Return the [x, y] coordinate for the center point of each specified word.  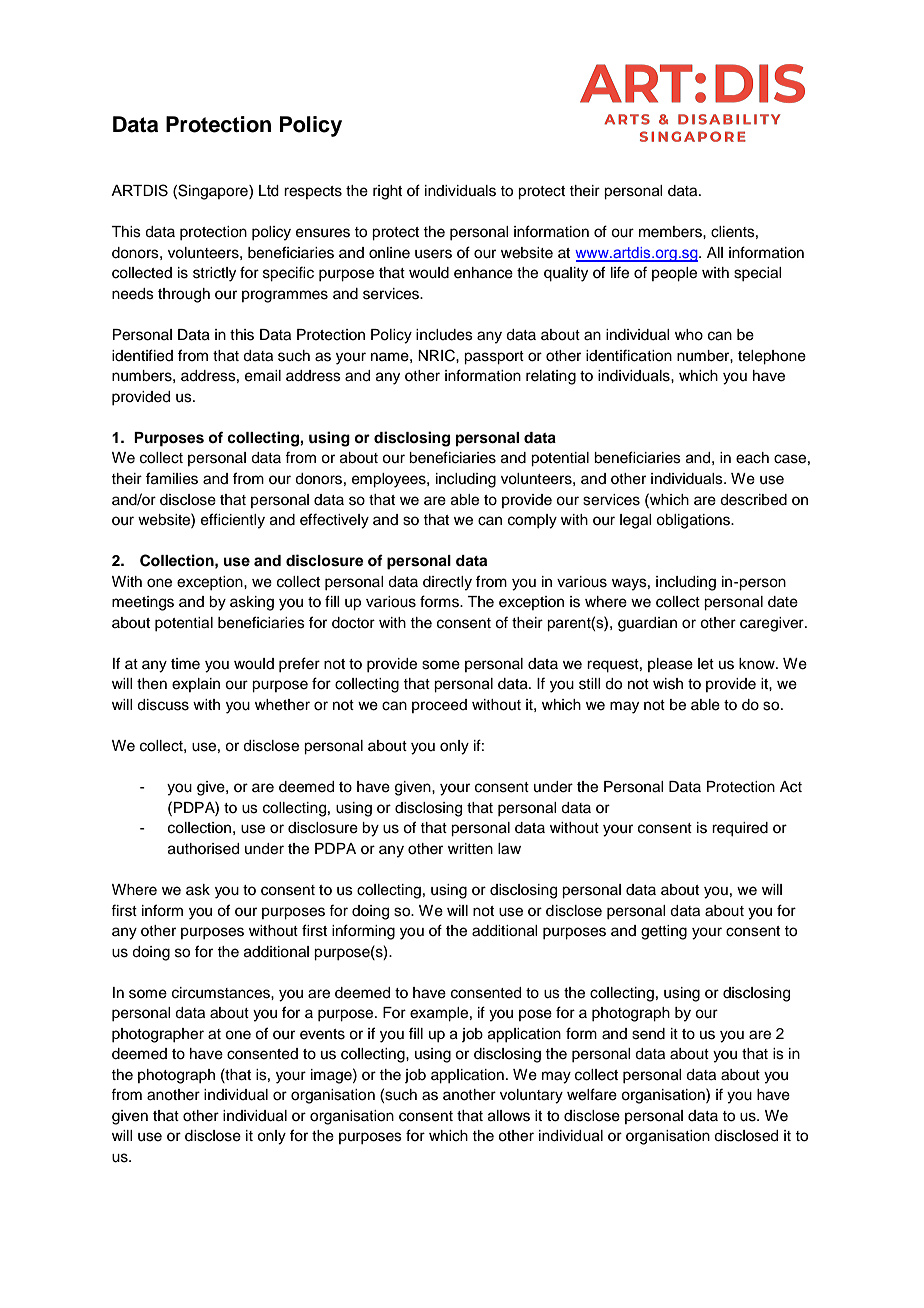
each [752, 458]
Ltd [269, 191]
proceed [439, 706]
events [322, 1034]
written [470, 849]
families [172, 478]
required [740, 829]
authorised [203, 849]
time [185, 664]
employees [390, 480]
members [671, 232]
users [433, 254]
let [706, 664]
